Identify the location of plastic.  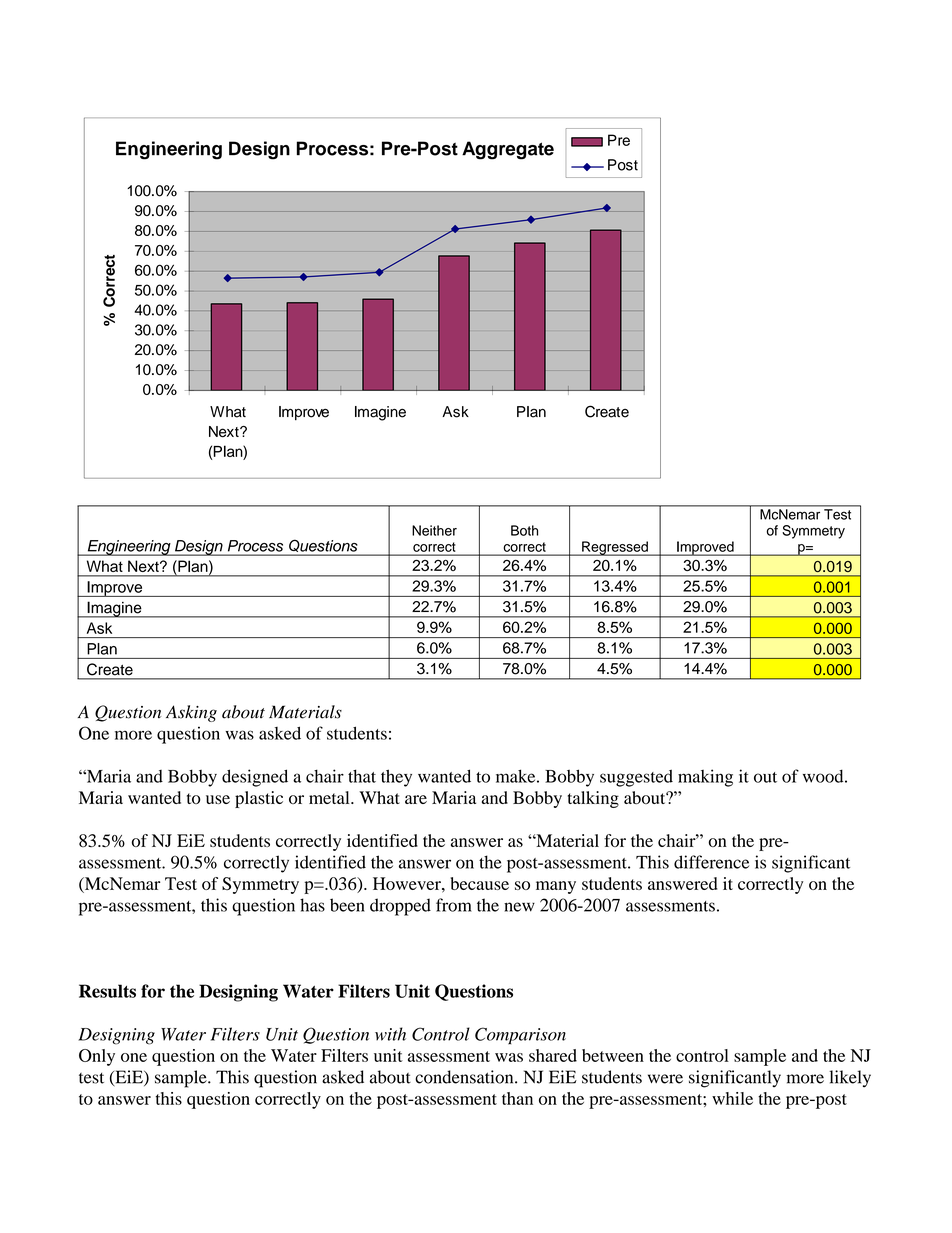
(259, 799).
